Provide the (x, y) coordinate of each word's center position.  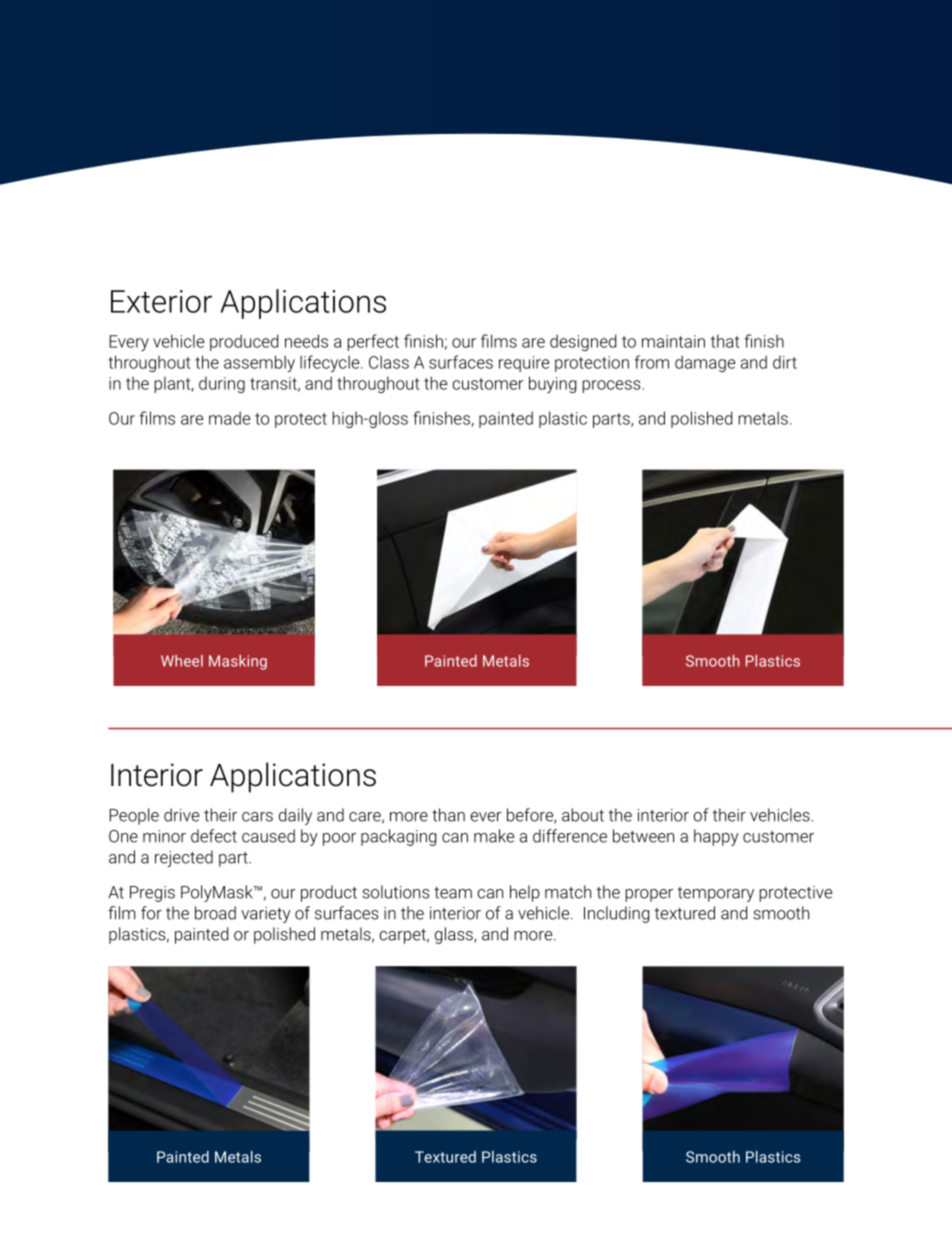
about (583, 815)
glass (455, 935)
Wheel (182, 661)
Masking (238, 662)
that (725, 341)
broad (215, 913)
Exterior (161, 301)
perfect (373, 342)
